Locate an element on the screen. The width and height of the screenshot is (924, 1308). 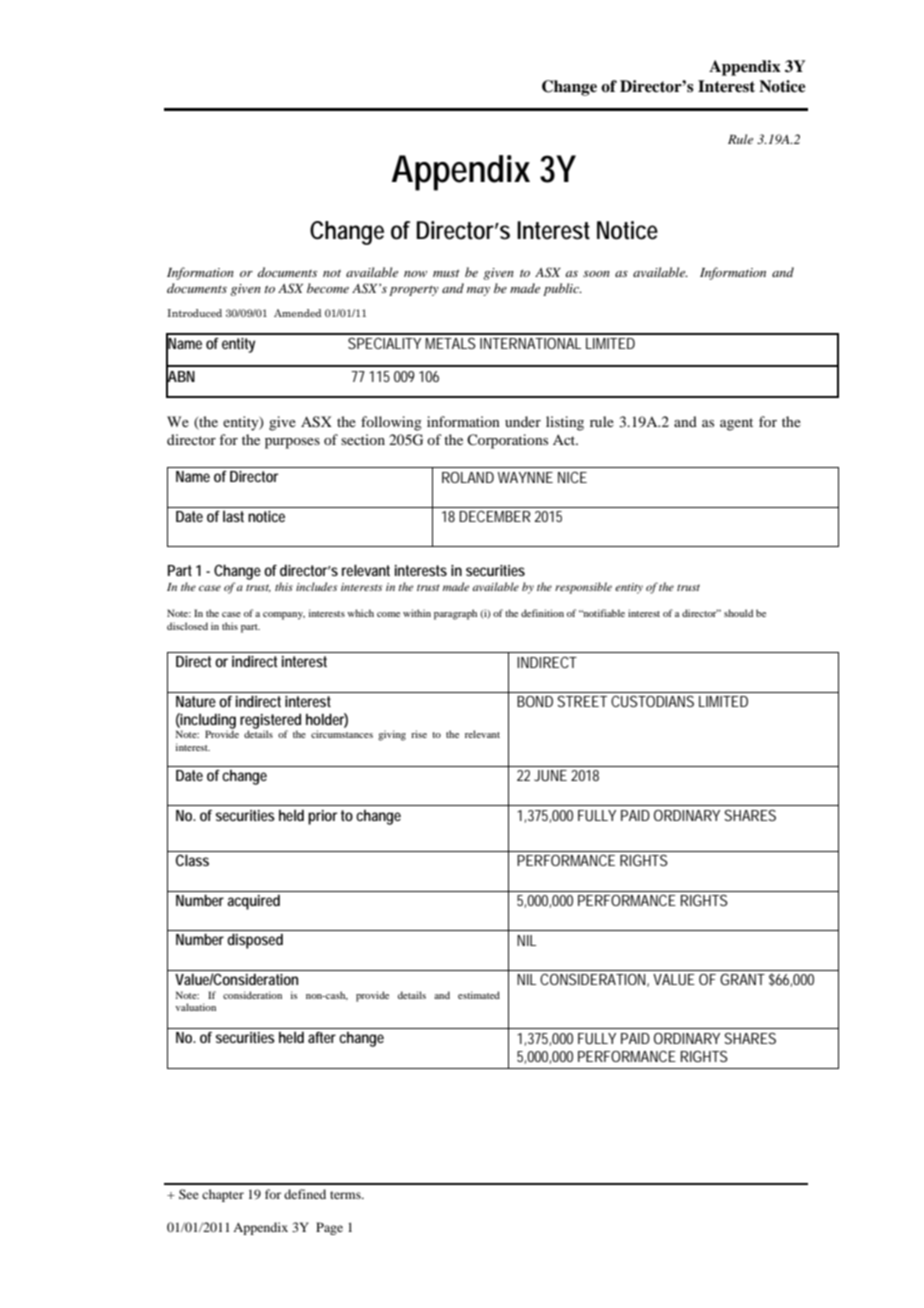
GRANT is located at coordinates (742, 979).
